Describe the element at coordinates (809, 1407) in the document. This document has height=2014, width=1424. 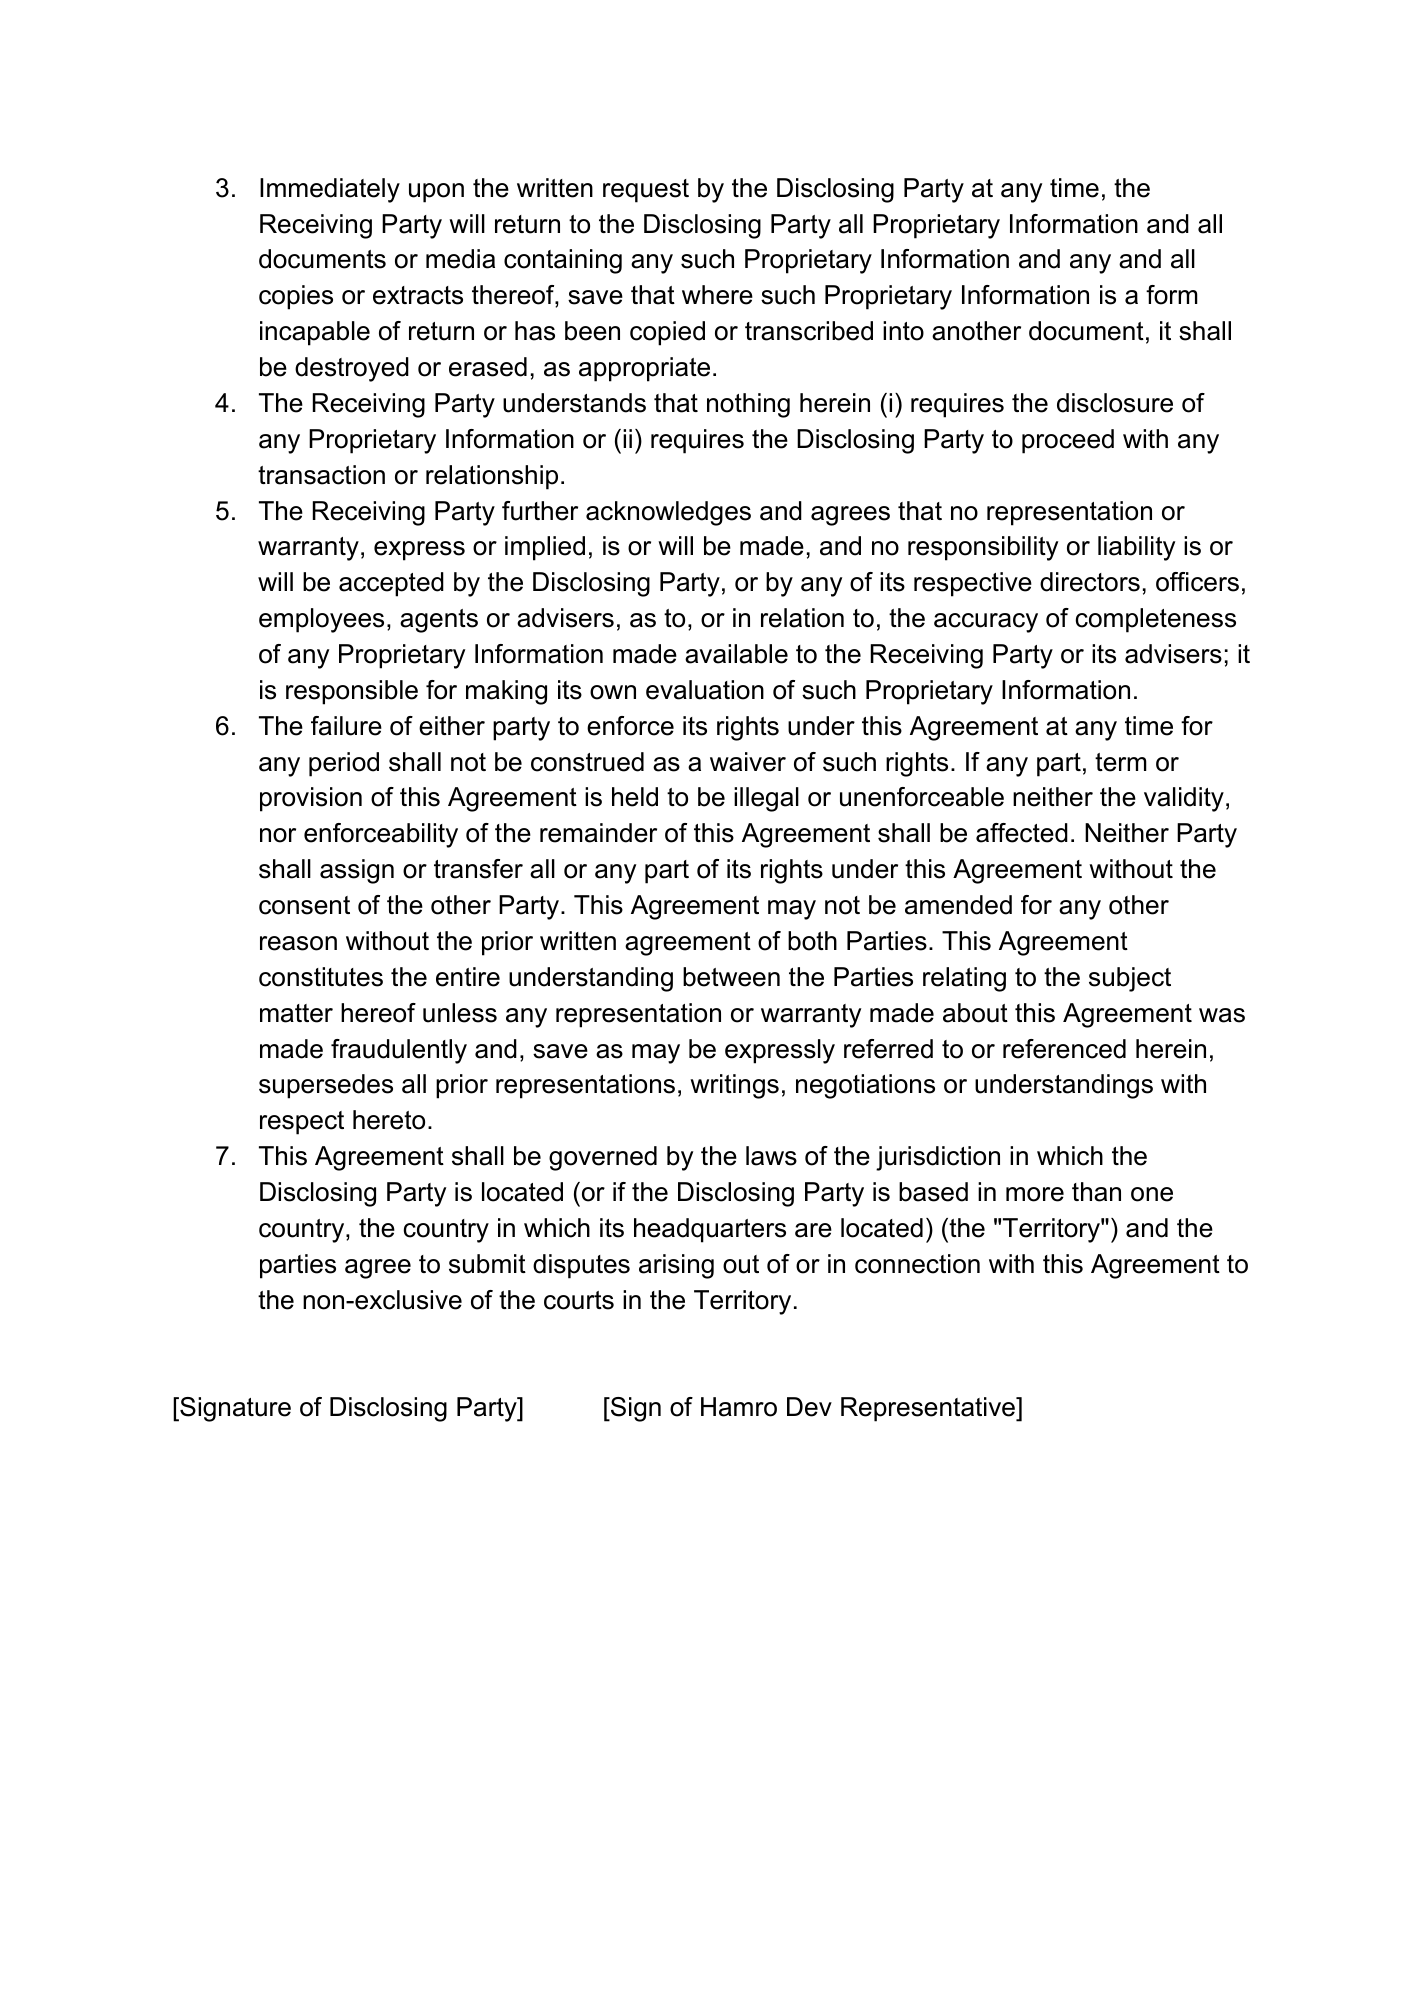
I see `Dev` at that location.
